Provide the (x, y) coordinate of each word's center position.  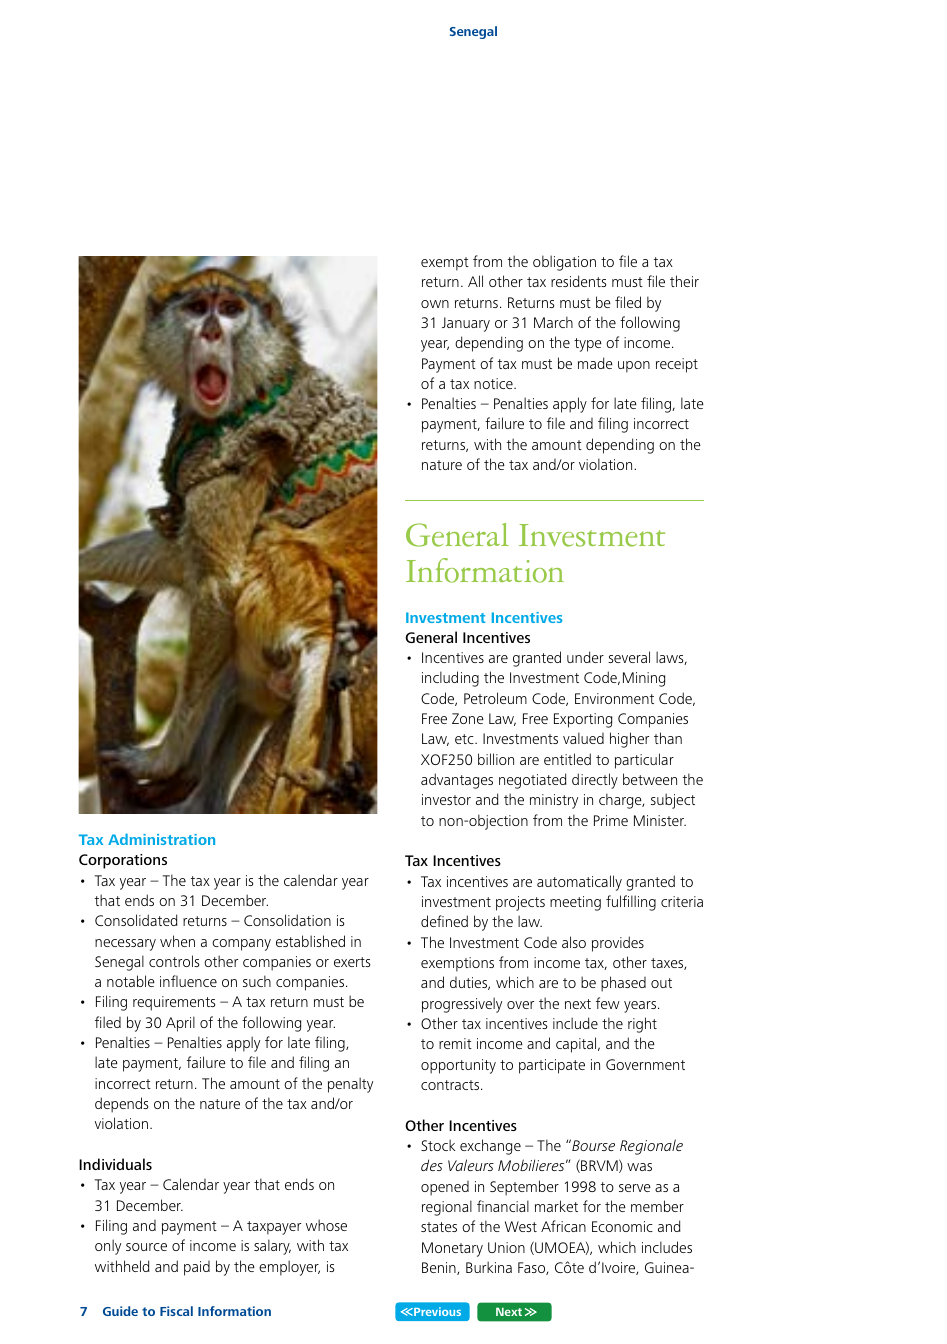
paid (197, 1268)
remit (455, 1043)
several (629, 657)
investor (446, 799)
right (642, 1025)
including (450, 679)
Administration (161, 839)
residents (578, 281)
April (180, 1024)
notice (494, 383)
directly (595, 781)
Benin (440, 1268)
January (466, 324)
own (435, 304)
